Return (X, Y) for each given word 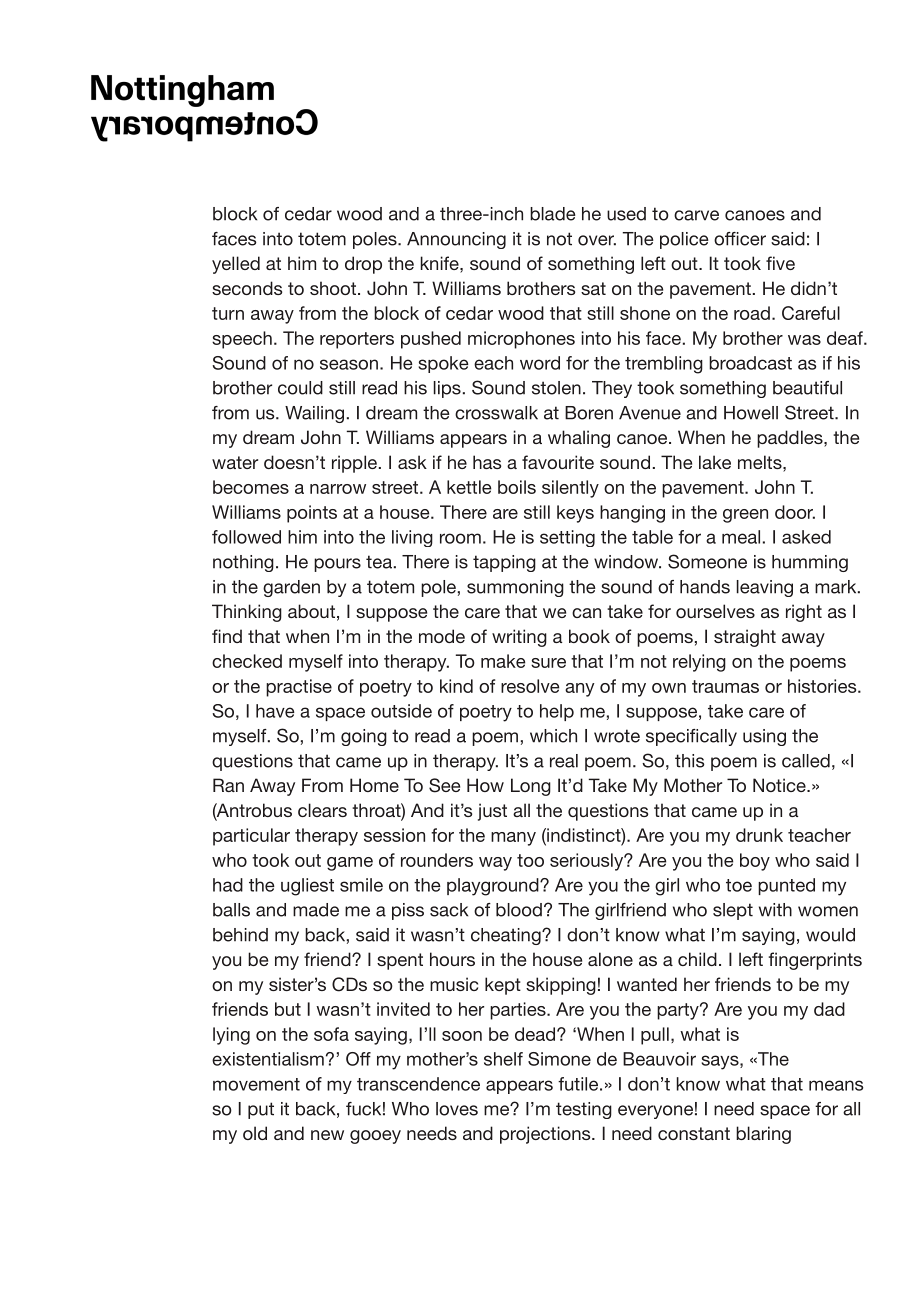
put (261, 1110)
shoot (334, 288)
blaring (763, 1135)
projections (546, 1135)
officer (740, 239)
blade (553, 214)
